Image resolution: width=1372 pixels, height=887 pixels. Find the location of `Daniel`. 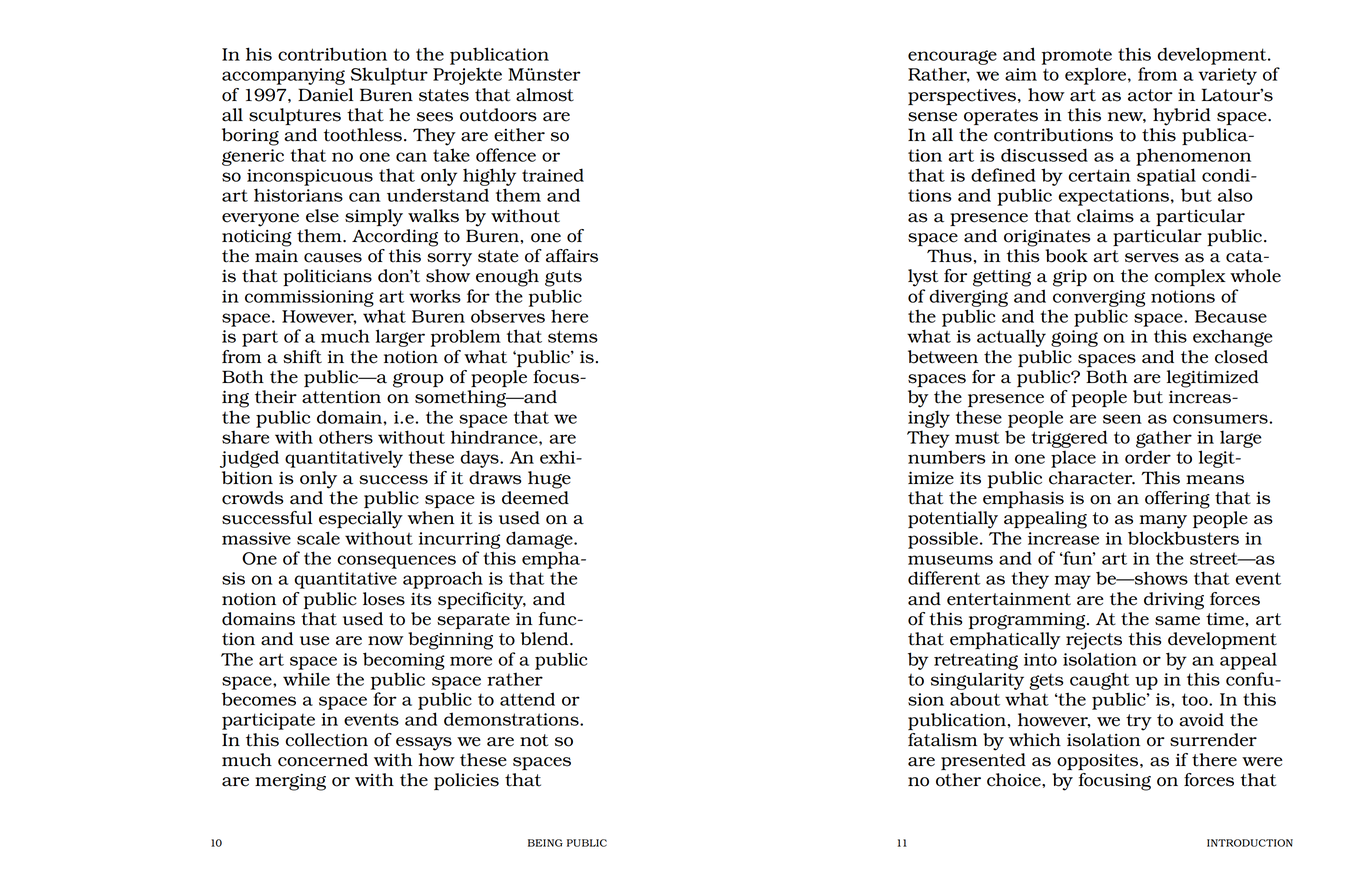

Daniel is located at coordinates (325, 95).
